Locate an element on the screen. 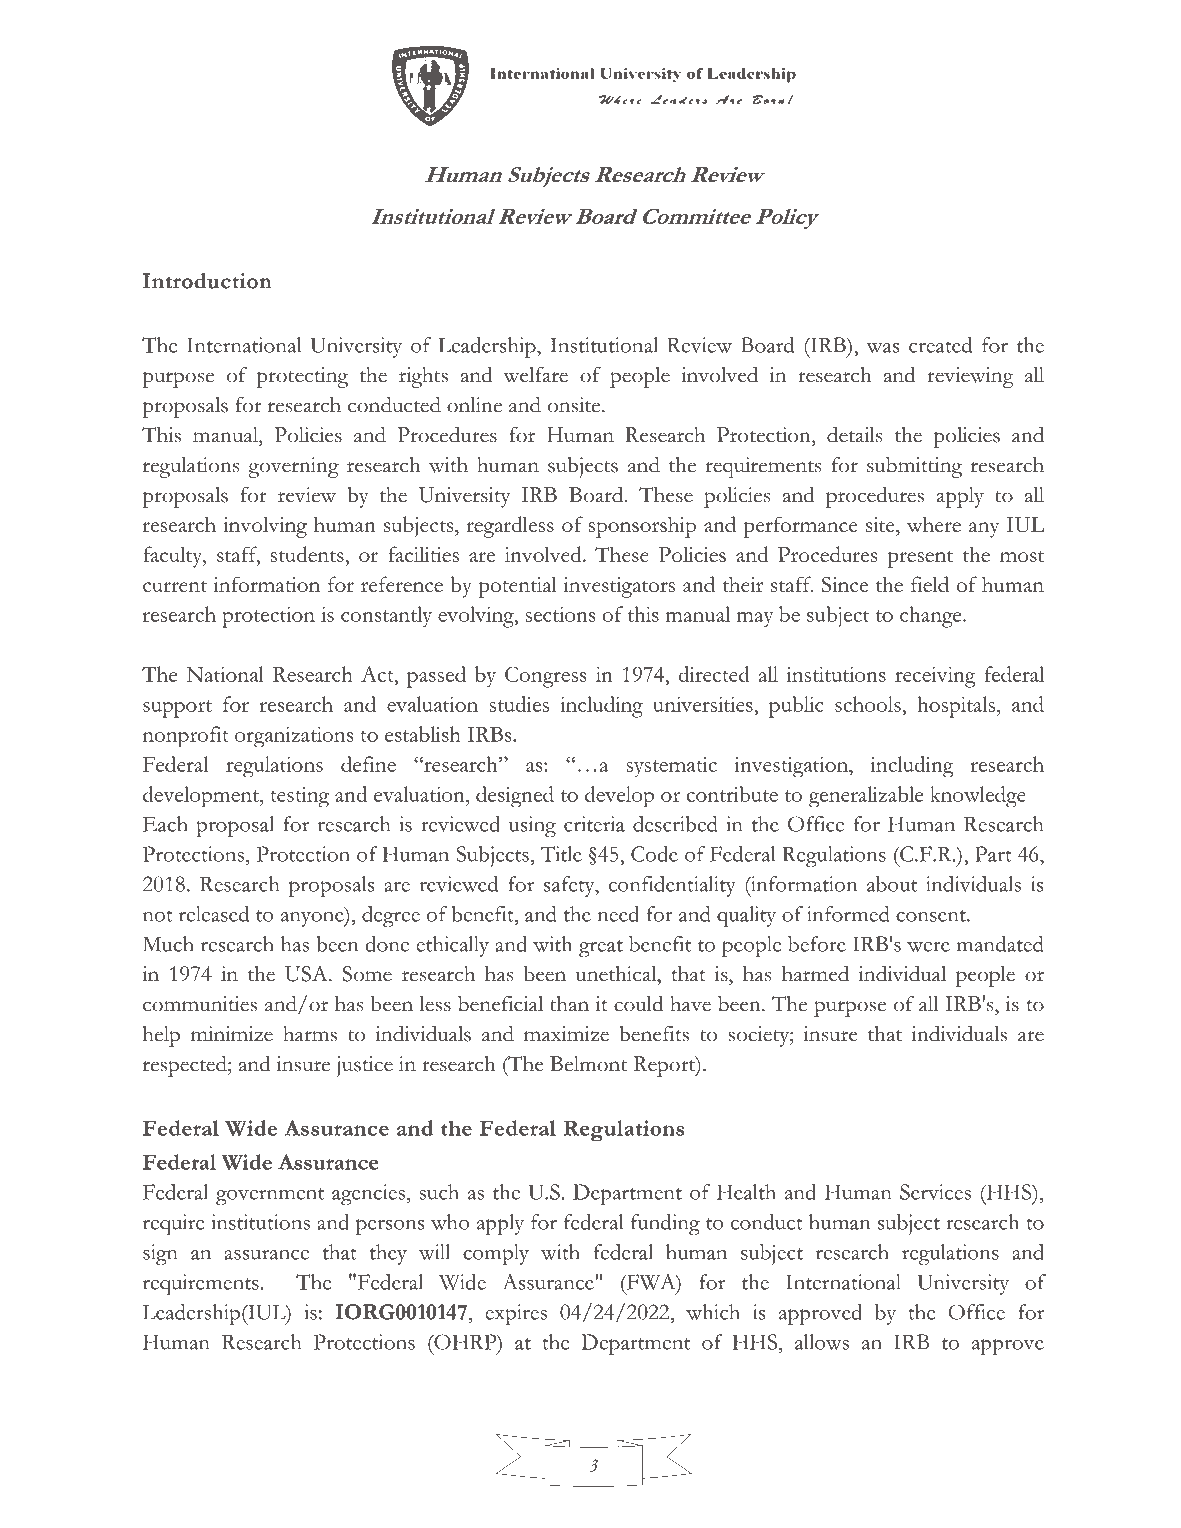 Image resolution: width=1181 pixels, height=1528 pixels. they is located at coordinates (388, 1254).
